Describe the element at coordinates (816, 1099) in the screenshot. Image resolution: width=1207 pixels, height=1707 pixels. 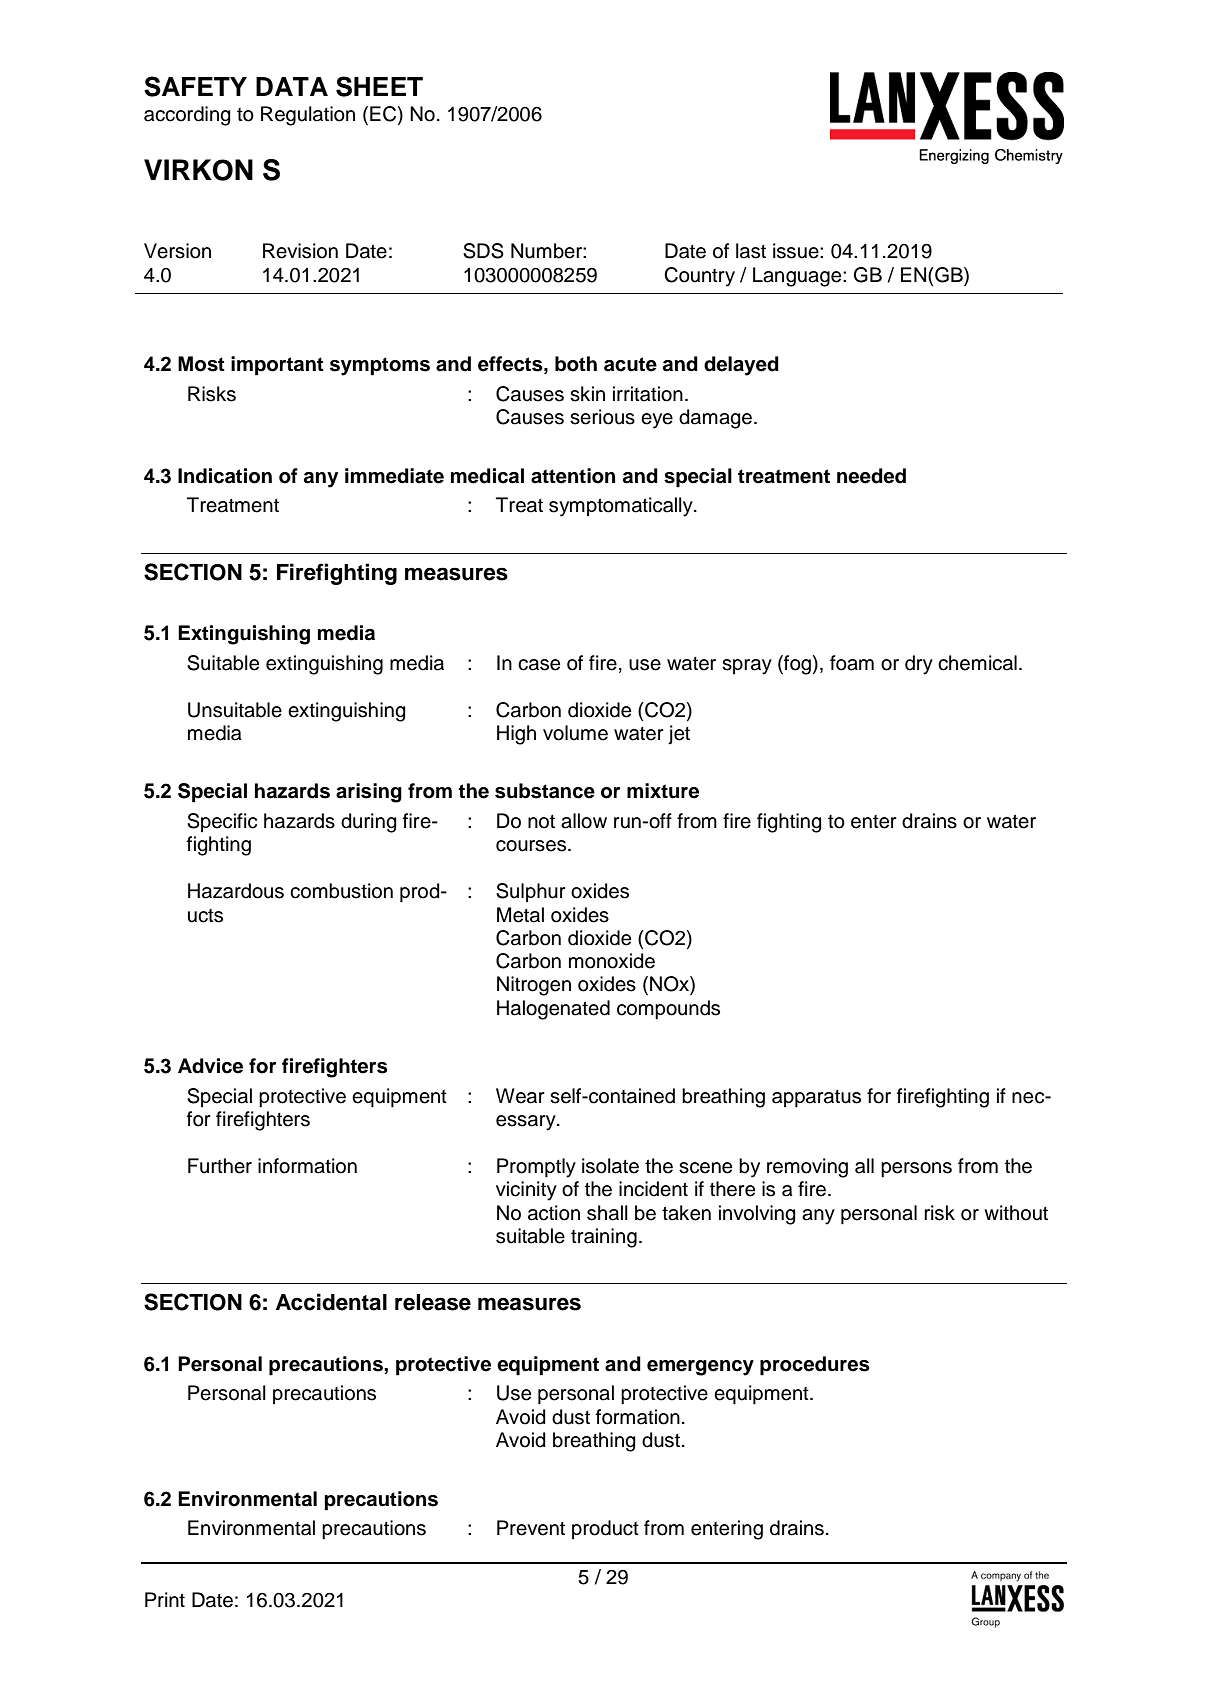
I see `apparatus` at that location.
